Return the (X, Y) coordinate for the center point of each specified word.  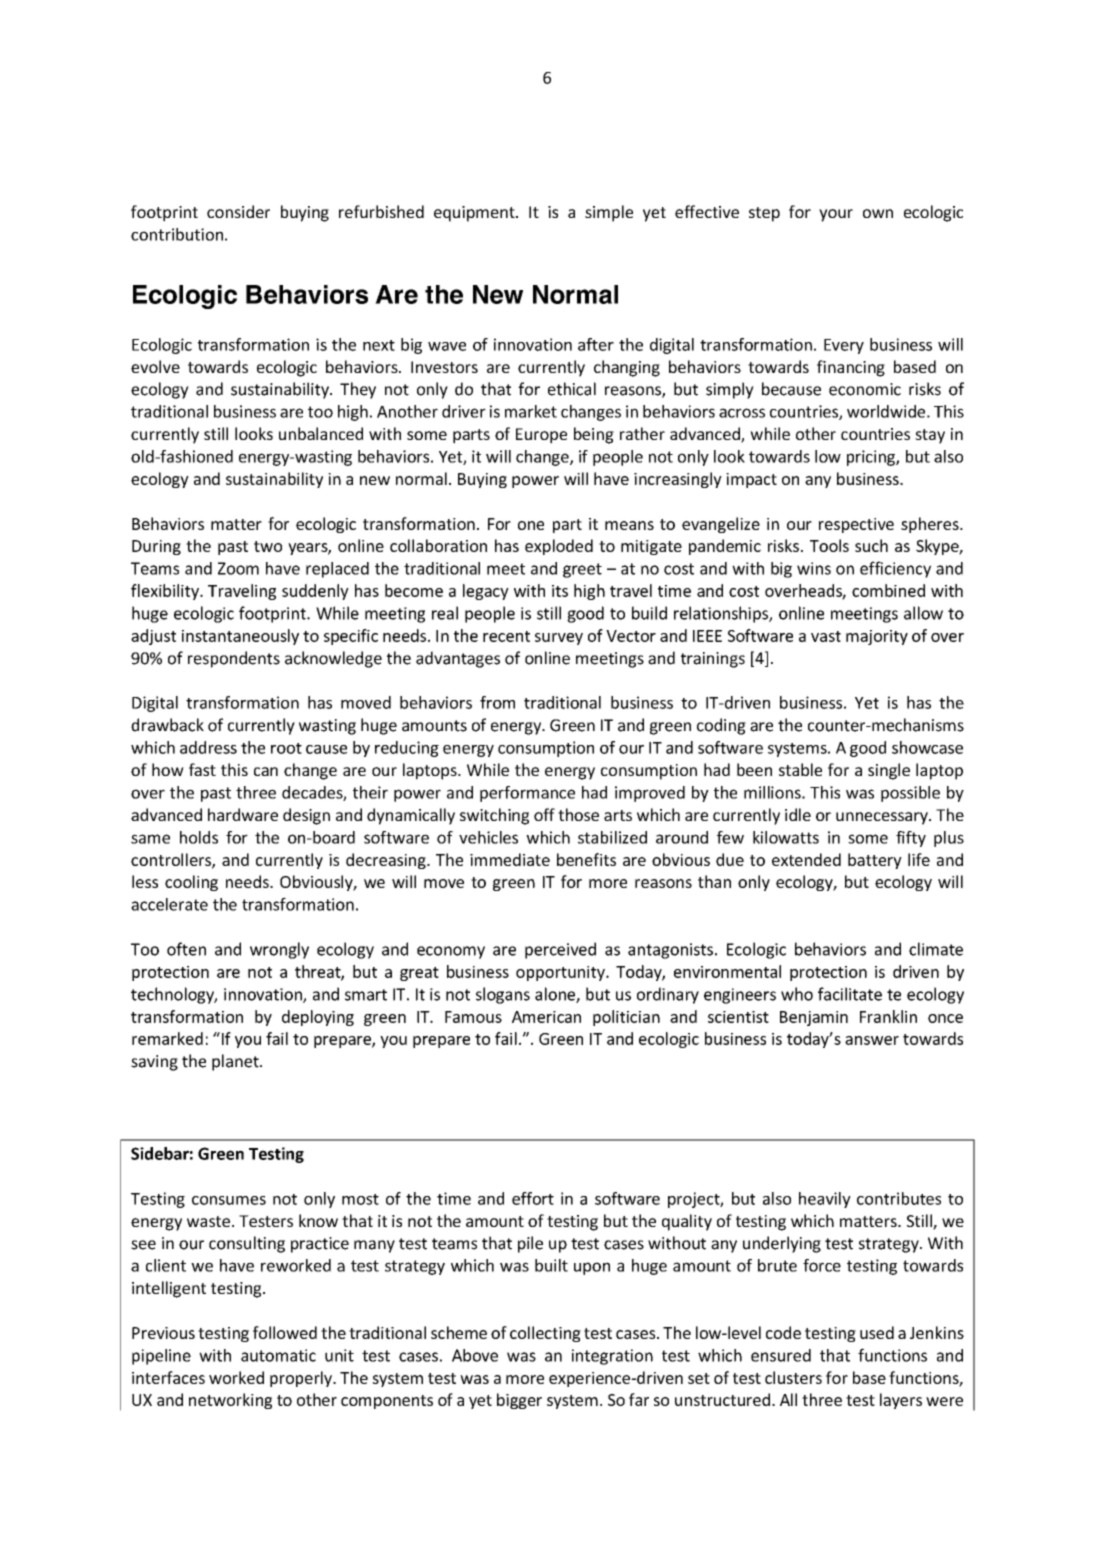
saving (154, 1063)
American (546, 1017)
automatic (278, 1355)
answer (872, 1040)
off (544, 814)
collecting (545, 1334)
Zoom (238, 568)
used (877, 1332)
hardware (243, 814)
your (836, 215)
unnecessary (883, 818)
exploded (559, 547)
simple (609, 213)
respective (856, 525)
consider (238, 211)
